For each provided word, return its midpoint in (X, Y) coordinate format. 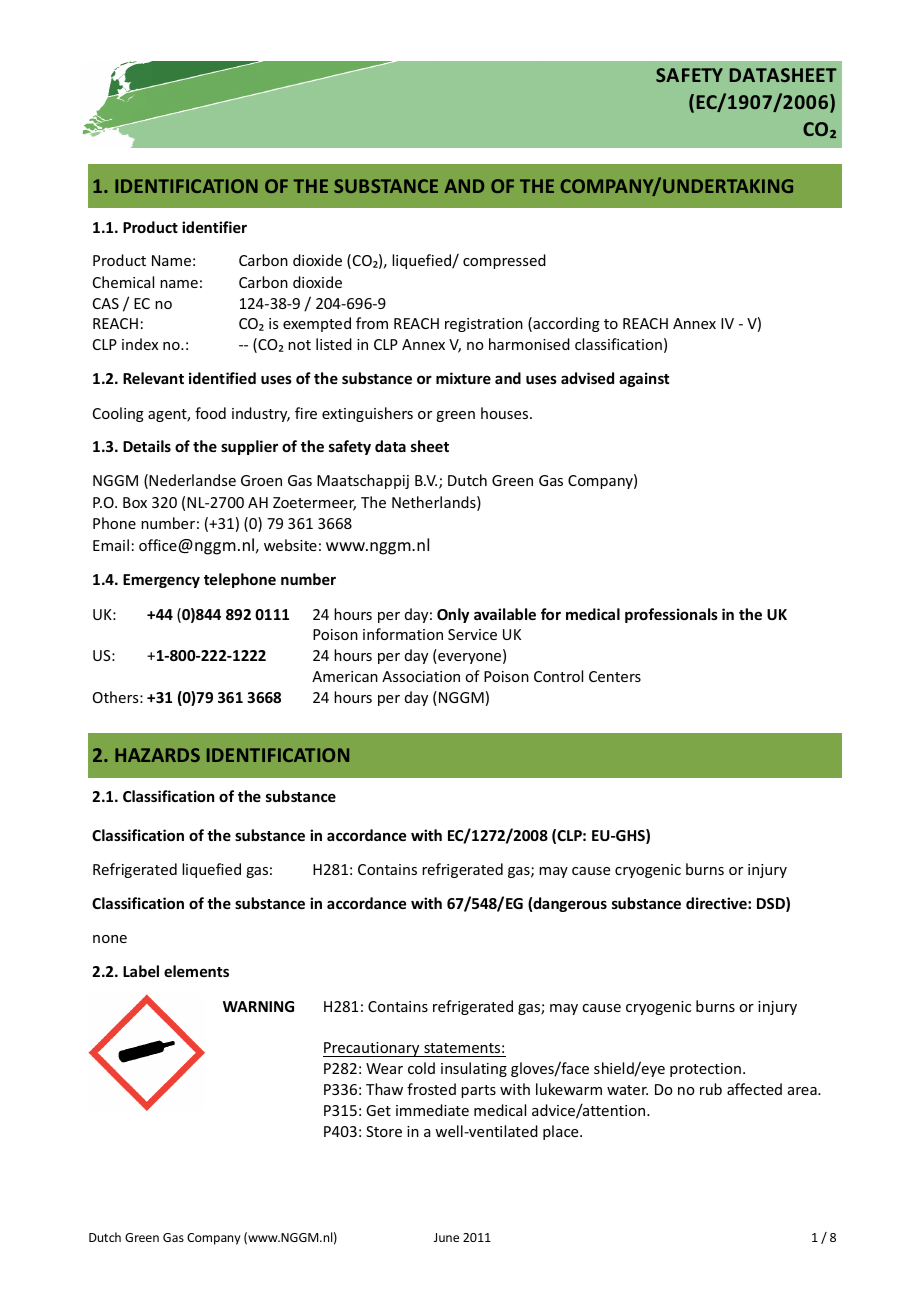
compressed (504, 261)
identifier (214, 227)
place (562, 1132)
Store (384, 1131)
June (446, 1237)
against (644, 379)
